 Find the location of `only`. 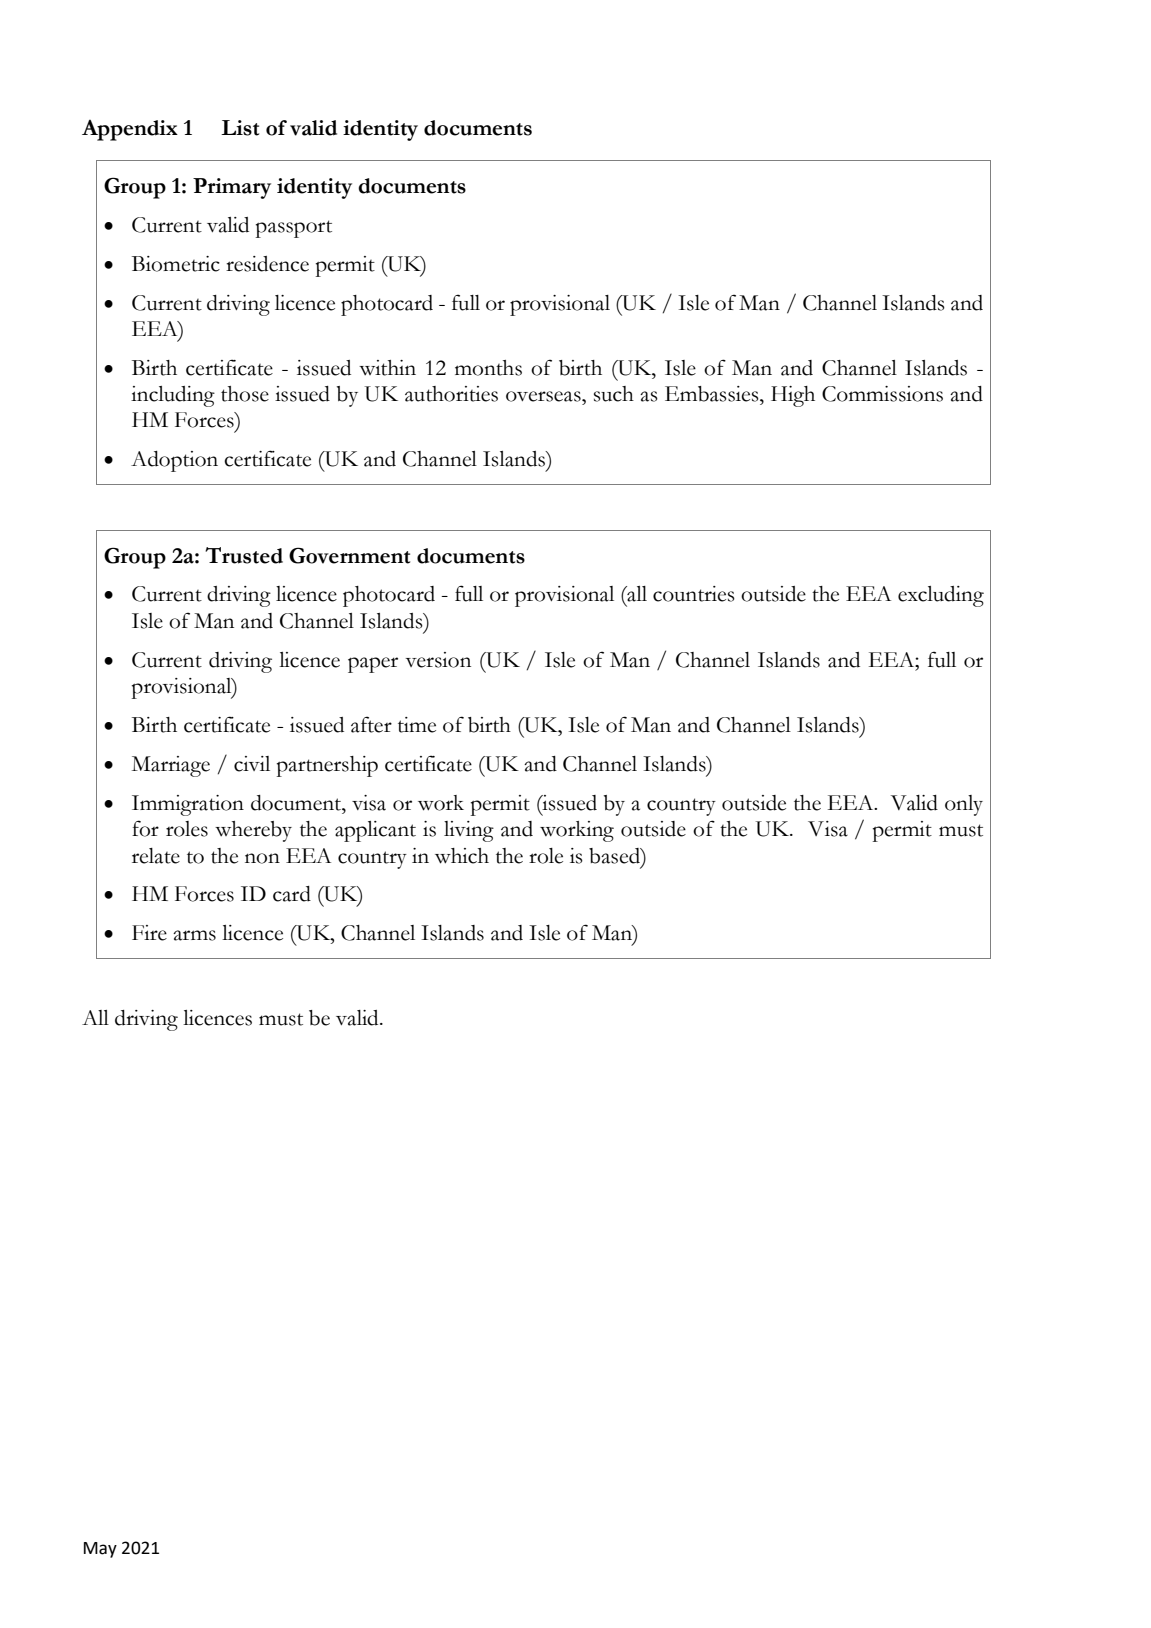

only is located at coordinates (964, 805).
